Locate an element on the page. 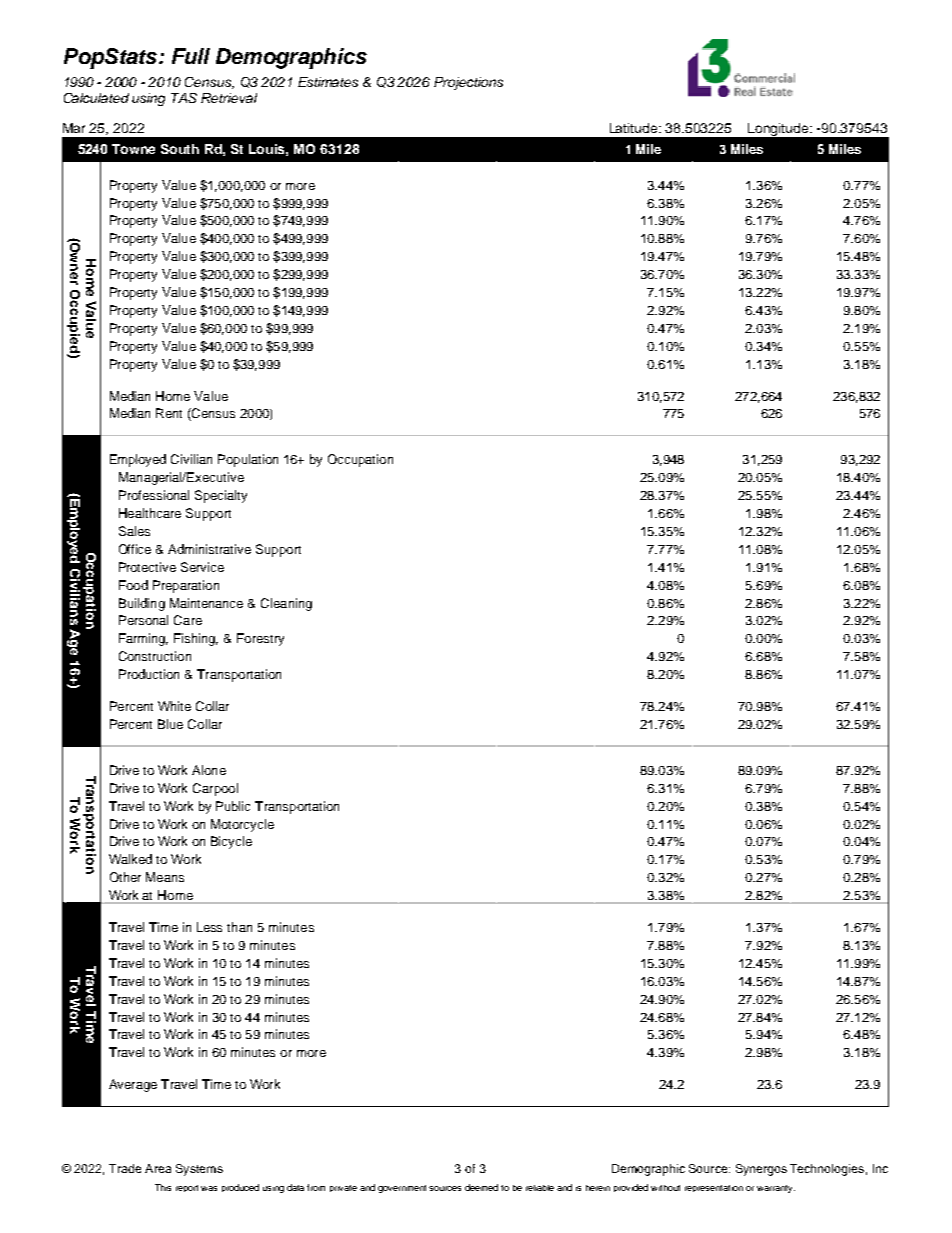 Image resolution: width=952 pixels, height=1233 pixels. Area is located at coordinates (158, 1168).
